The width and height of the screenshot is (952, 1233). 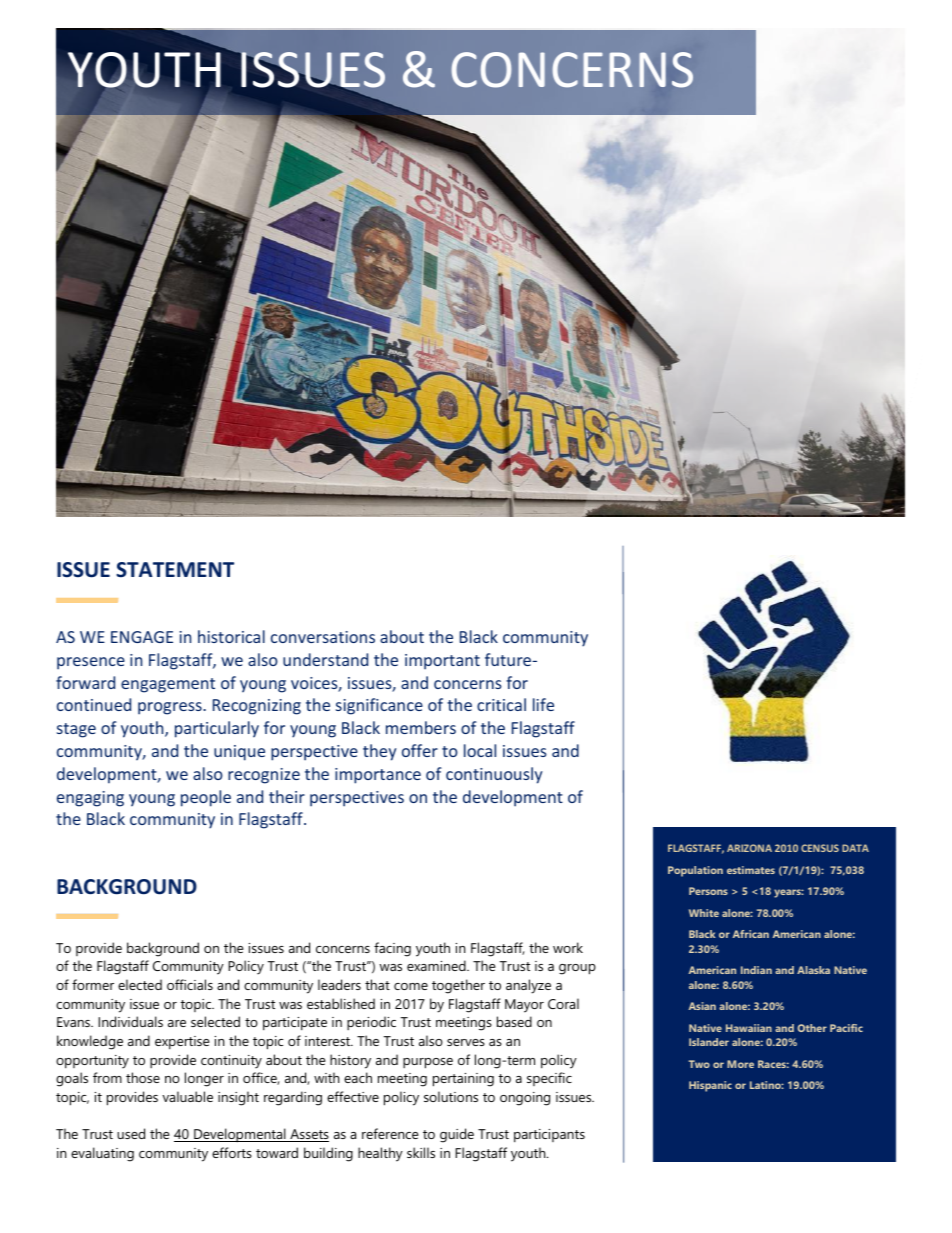 I want to click on important, so click(x=442, y=662).
